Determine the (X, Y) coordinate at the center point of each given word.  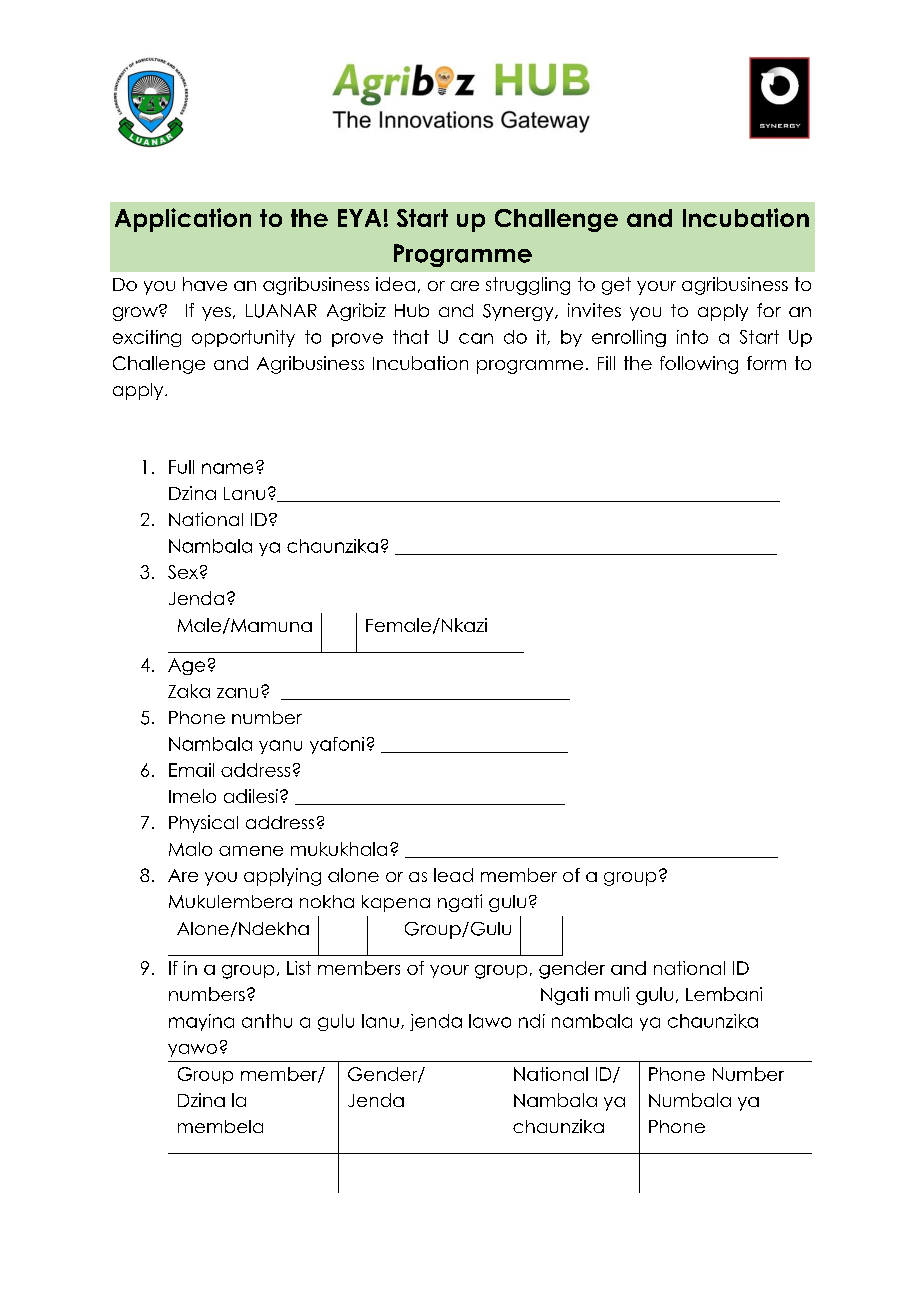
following (699, 365)
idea (395, 284)
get (616, 286)
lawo (490, 1021)
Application (183, 220)
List (299, 968)
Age (186, 666)
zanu (237, 693)
